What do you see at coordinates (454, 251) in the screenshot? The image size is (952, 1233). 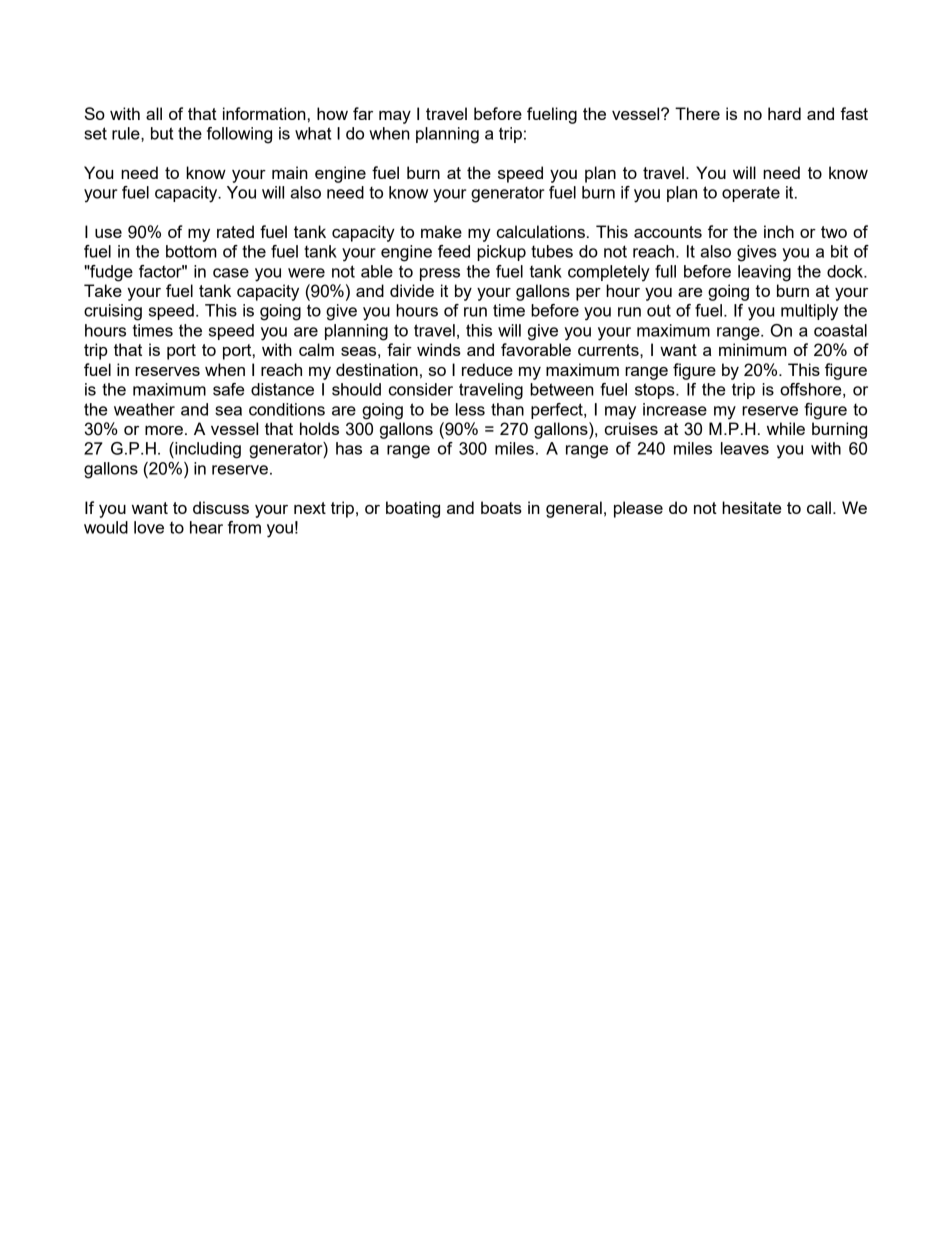 I see `feed` at bounding box center [454, 251].
